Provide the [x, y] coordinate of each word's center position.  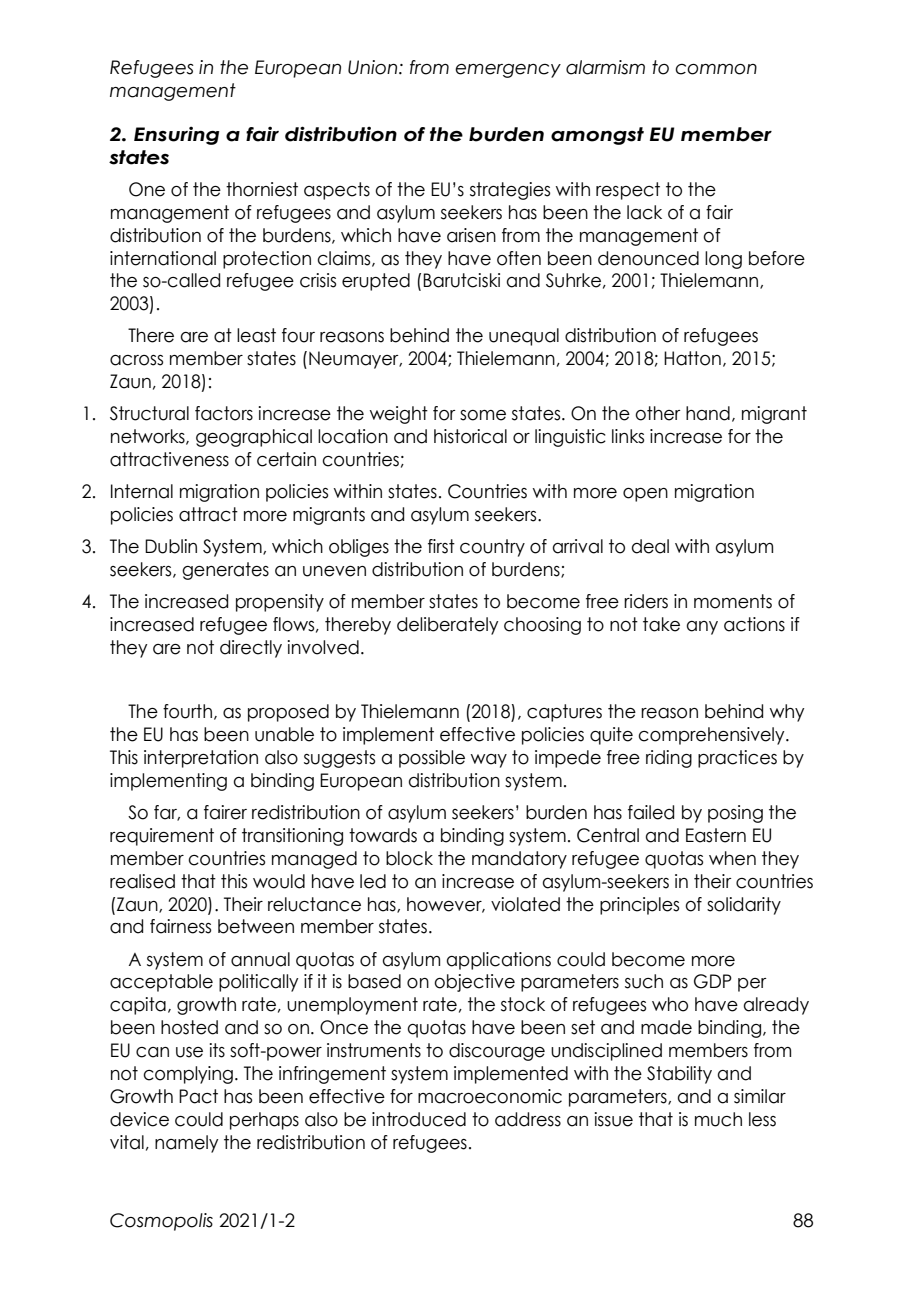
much [718, 1119]
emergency [508, 71]
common [716, 69]
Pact [198, 1096]
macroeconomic [490, 1096]
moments [733, 601]
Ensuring [176, 135]
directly [251, 649]
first [441, 546]
